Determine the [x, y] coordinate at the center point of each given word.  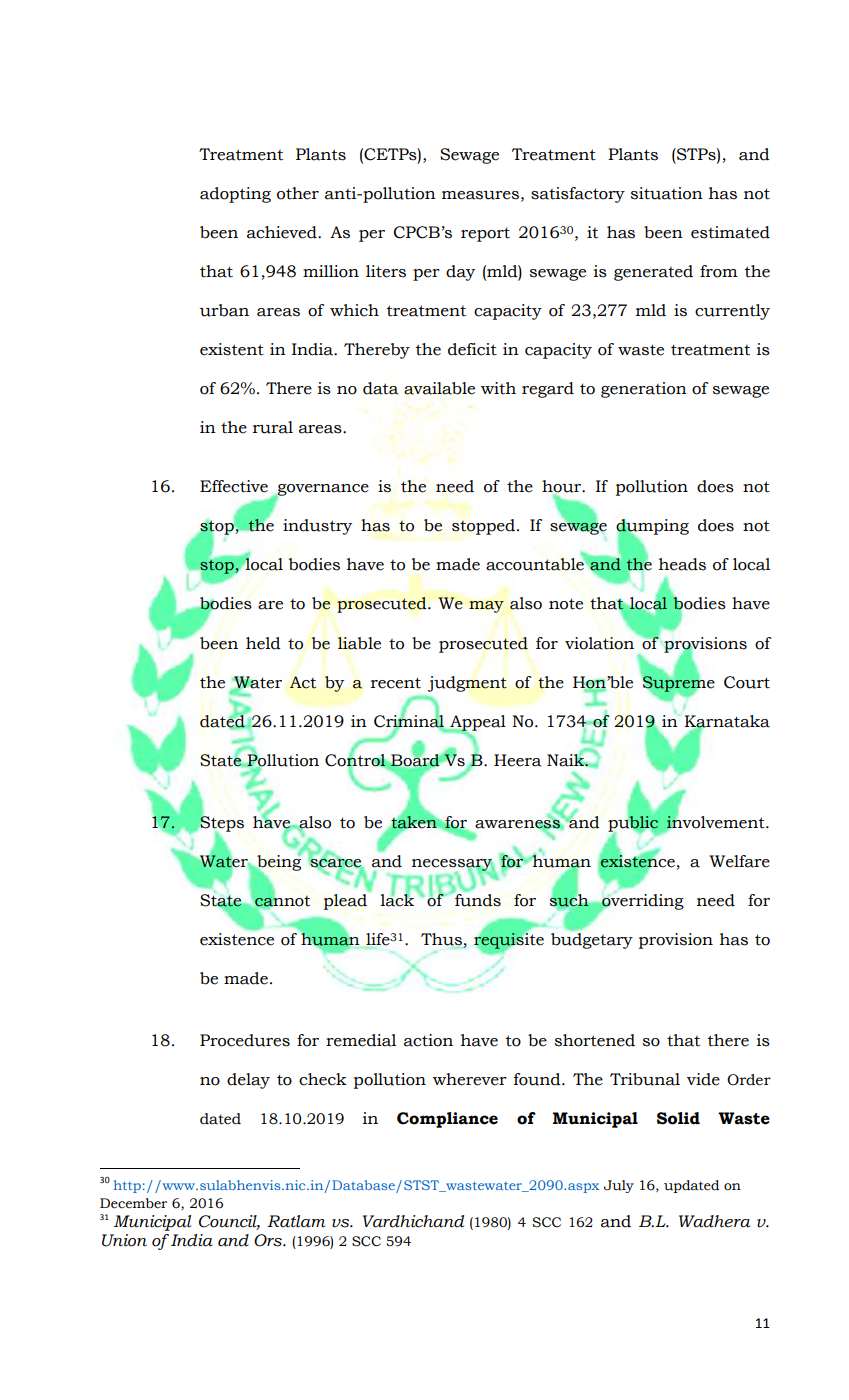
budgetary [592, 941]
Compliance [447, 1120]
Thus [442, 940]
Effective [234, 486]
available [439, 388]
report [485, 234]
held [263, 643]
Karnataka [727, 722]
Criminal [410, 721]
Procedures [245, 1040]
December [133, 1203]
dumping [652, 528]
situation [667, 193]
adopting [235, 195]
